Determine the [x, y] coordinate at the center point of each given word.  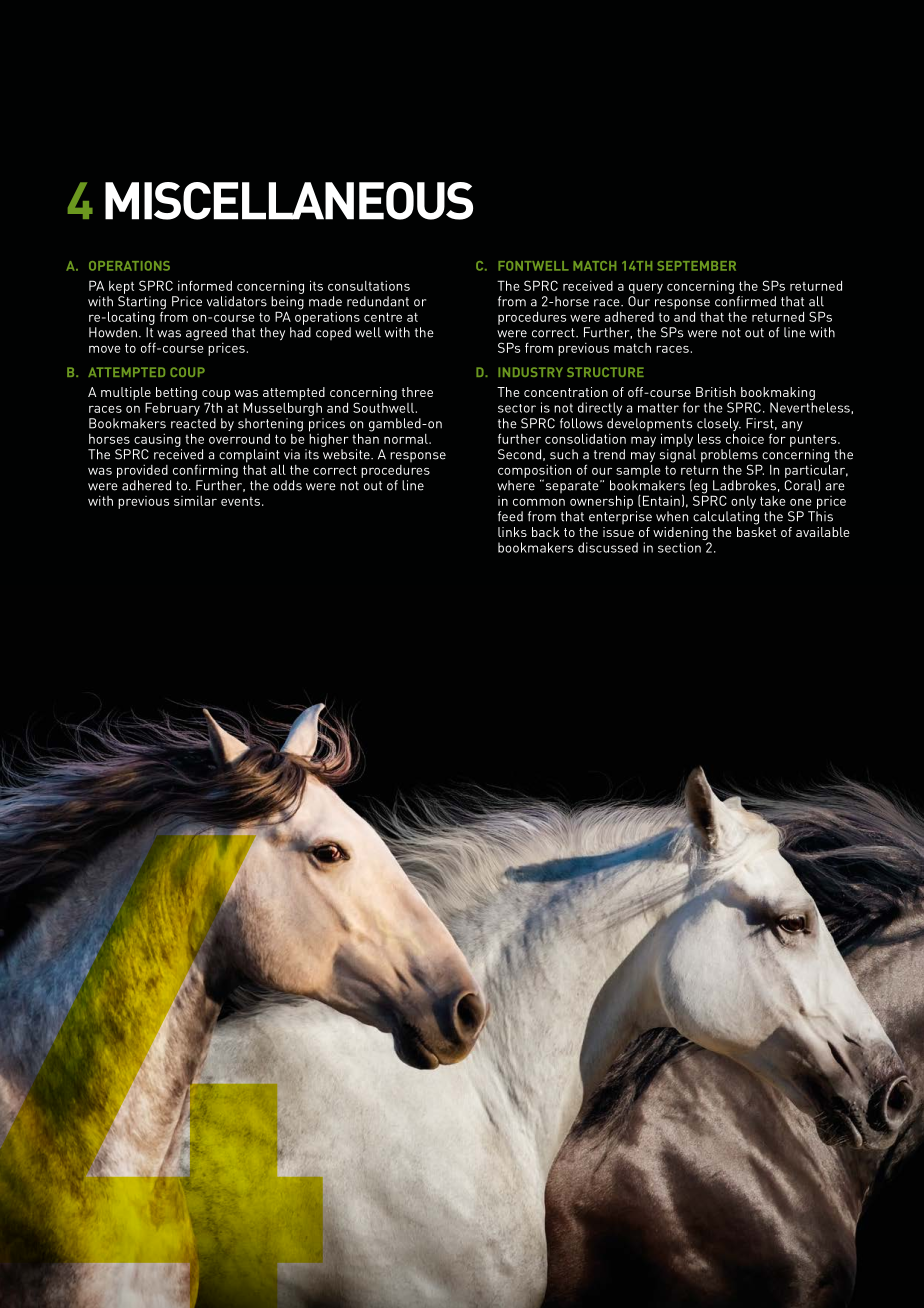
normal [407, 439]
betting [176, 393]
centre [383, 317]
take [772, 501]
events [240, 501]
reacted [193, 423]
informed [205, 286]
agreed [206, 334]
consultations [369, 286]
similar [195, 501]
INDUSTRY [530, 372]
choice [745, 438]
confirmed [745, 301]
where [516, 485]
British [716, 392]
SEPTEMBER [696, 266]
